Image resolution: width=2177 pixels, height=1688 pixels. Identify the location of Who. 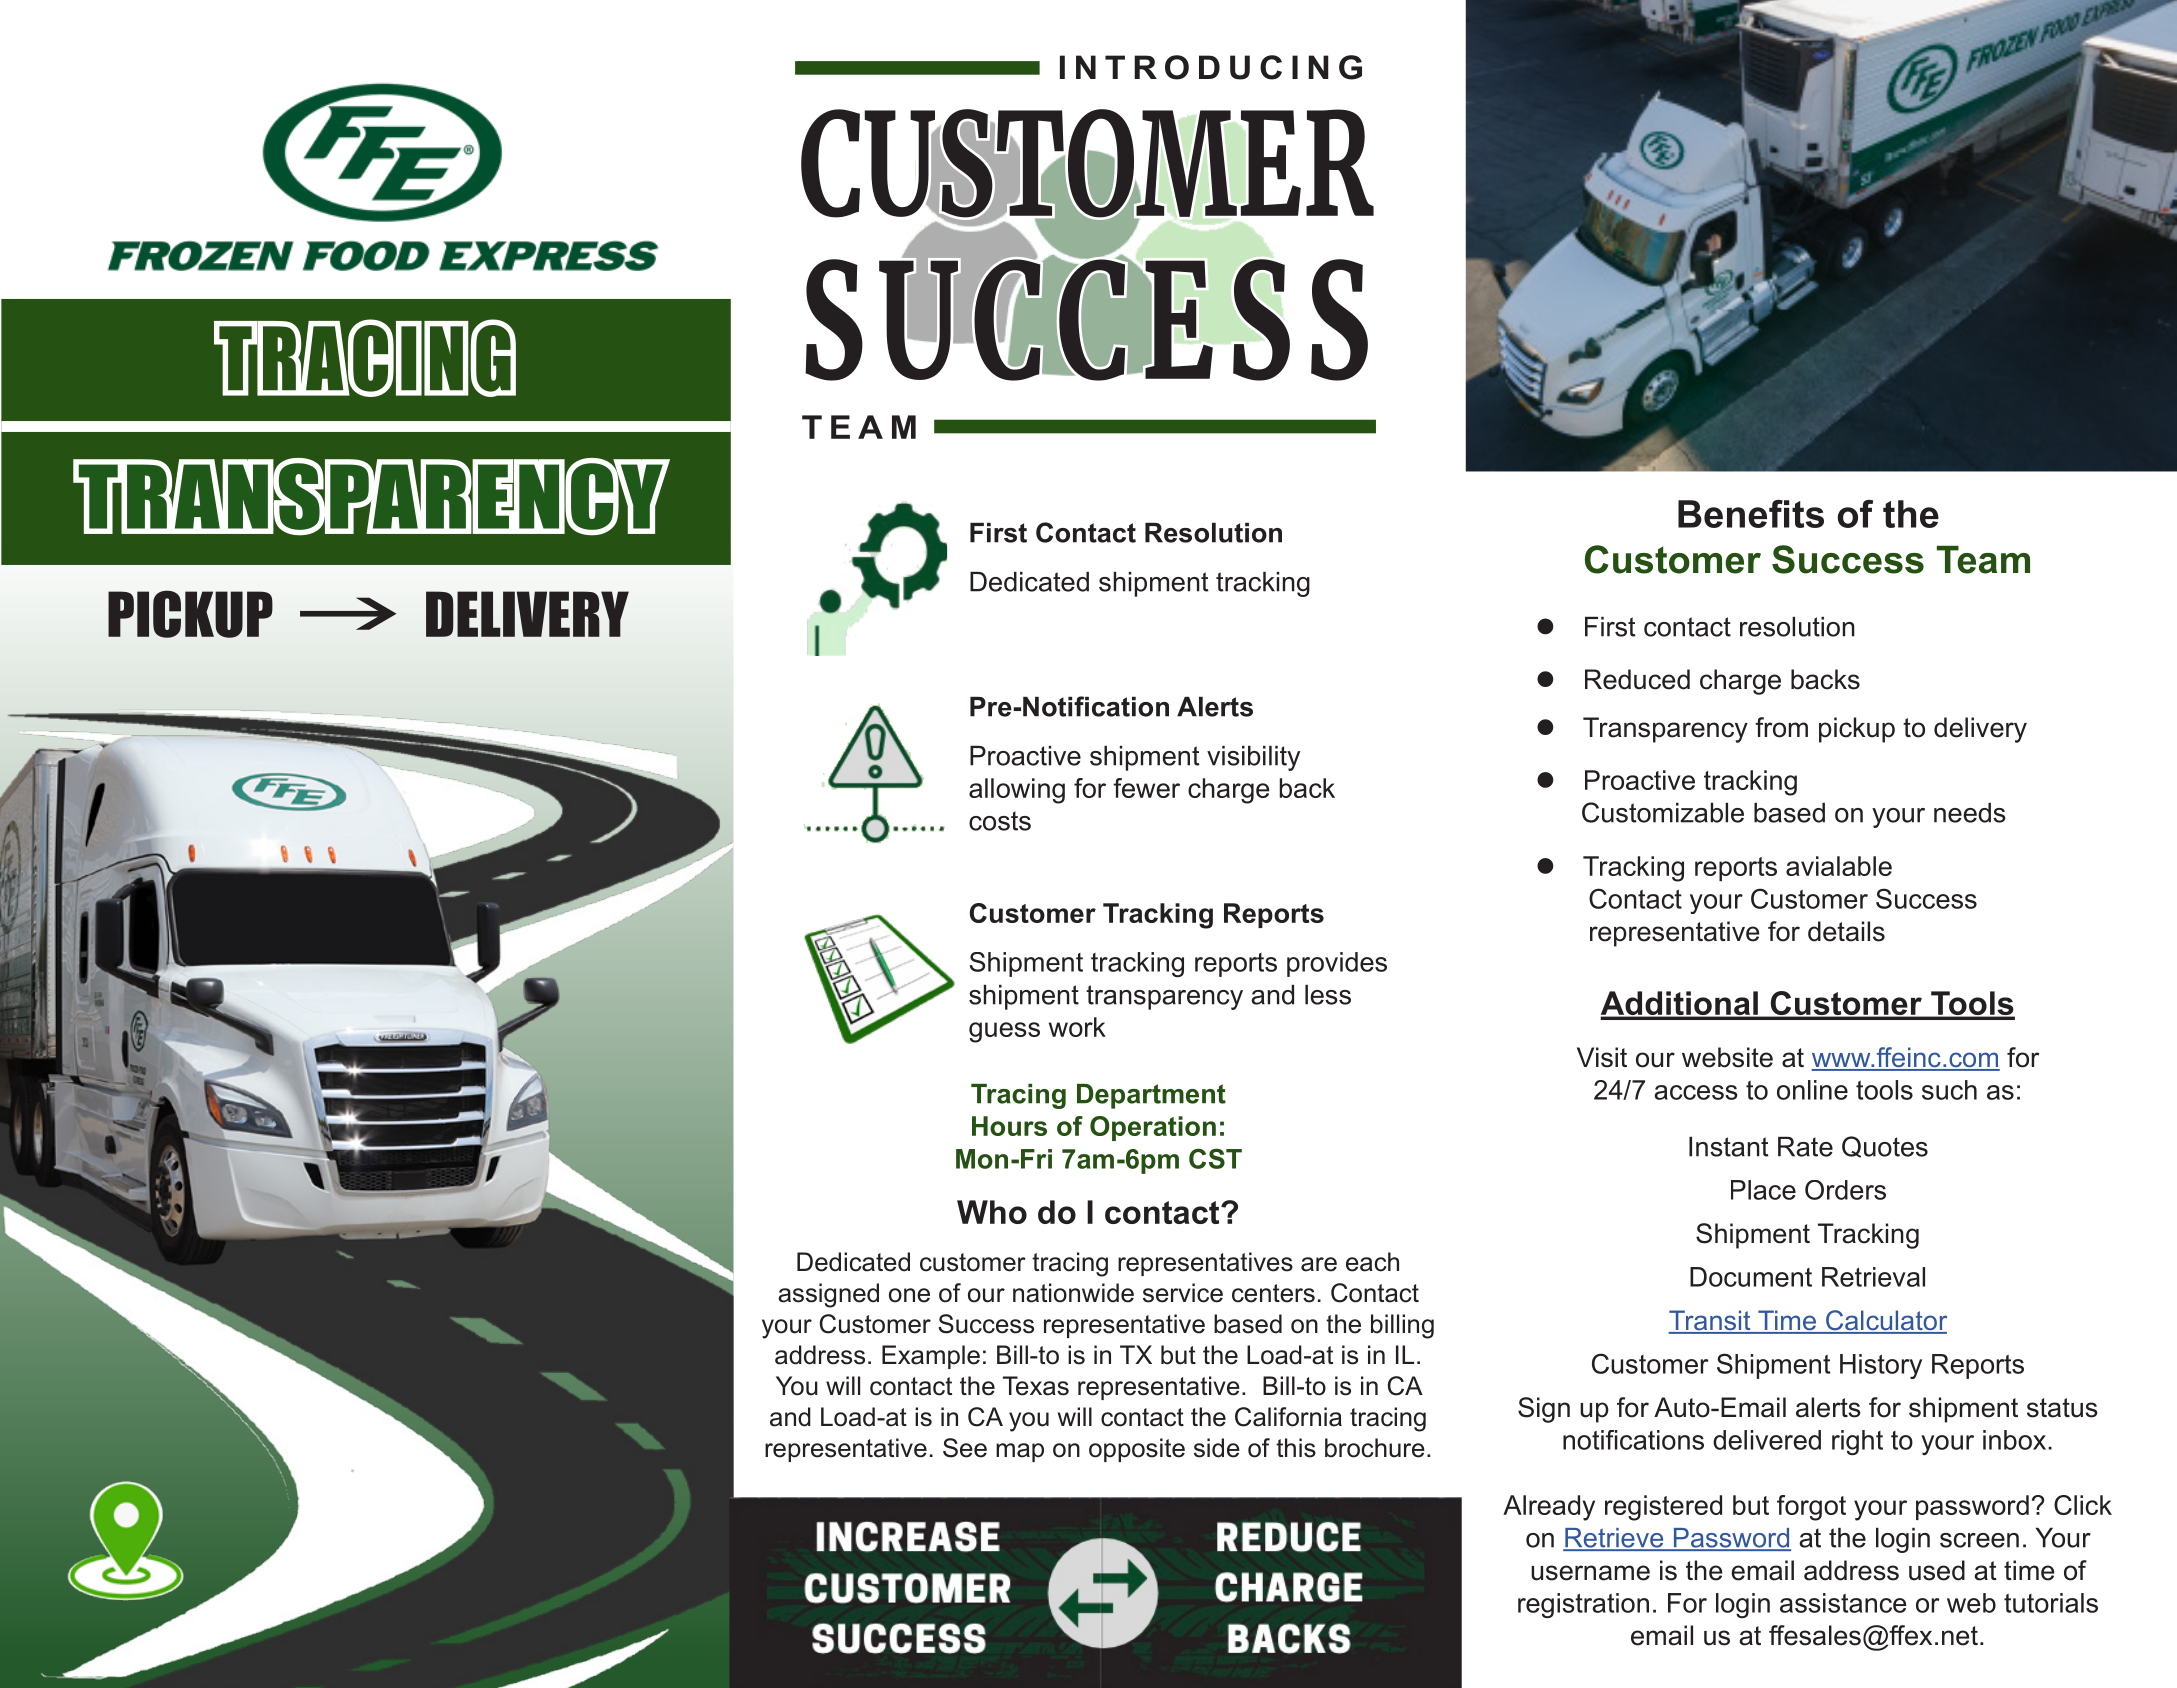
(992, 1212).
